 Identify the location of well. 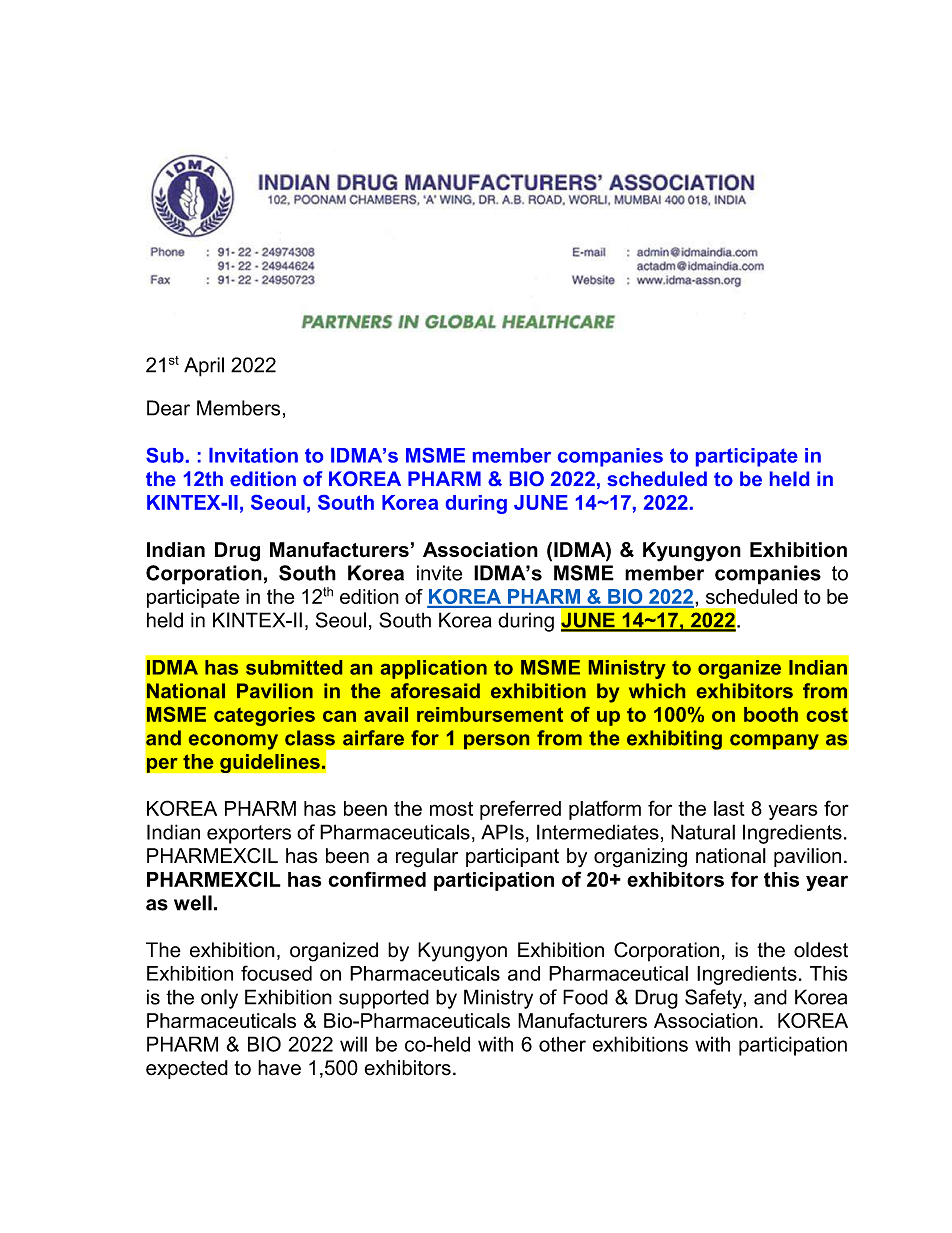
(193, 903).
